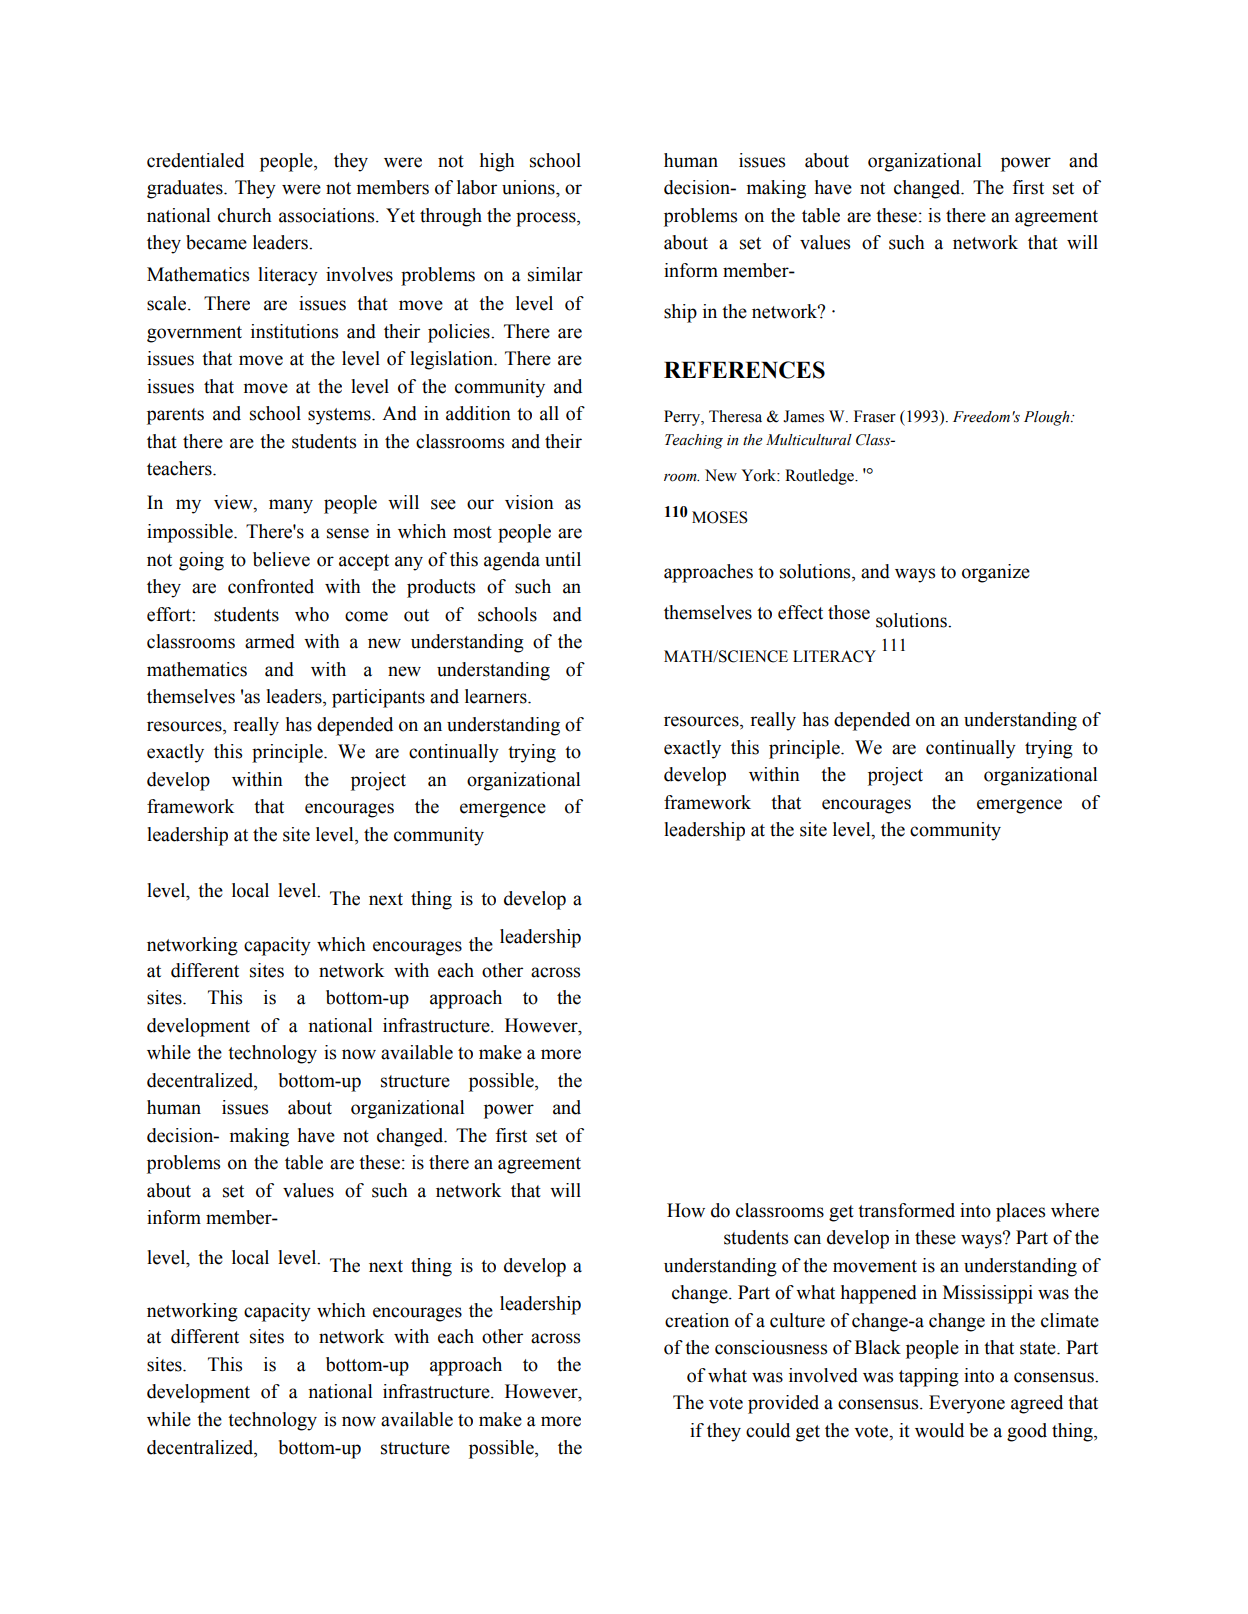 This screenshot has width=1248, height=1614. Describe the element at coordinates (768, 1430) in the screenshot. I see `could` at that location.
